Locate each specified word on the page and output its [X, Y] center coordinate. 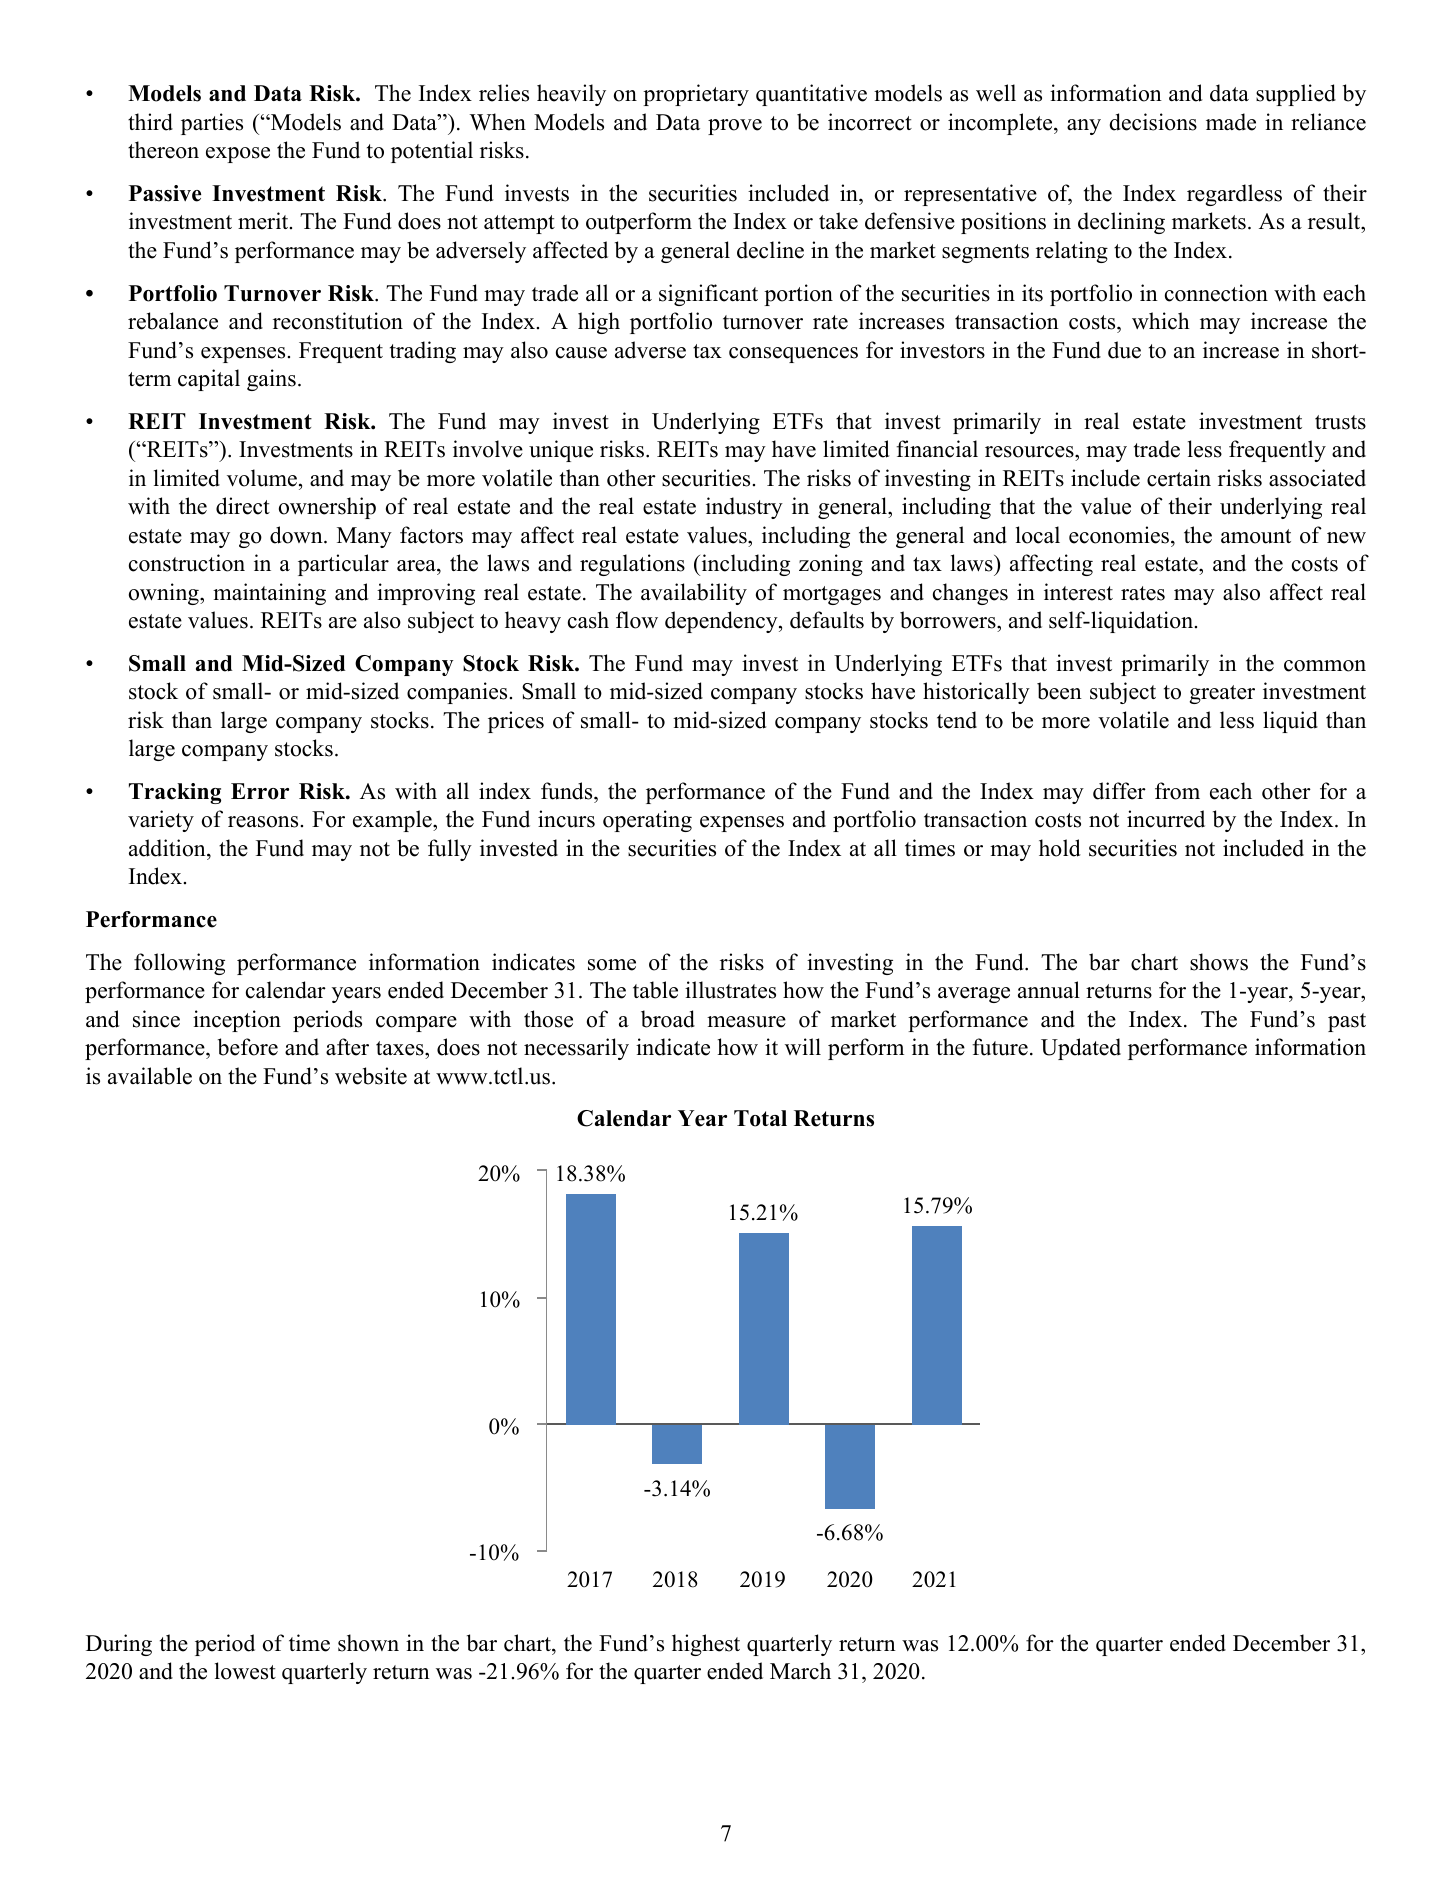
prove [735, 127]
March [800, 1671]
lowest [245, 1671]
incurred [1166, 819]
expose [238, 155]
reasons [263, 822]
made [1231, 122]
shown [368, 1643]
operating [647, 821]
